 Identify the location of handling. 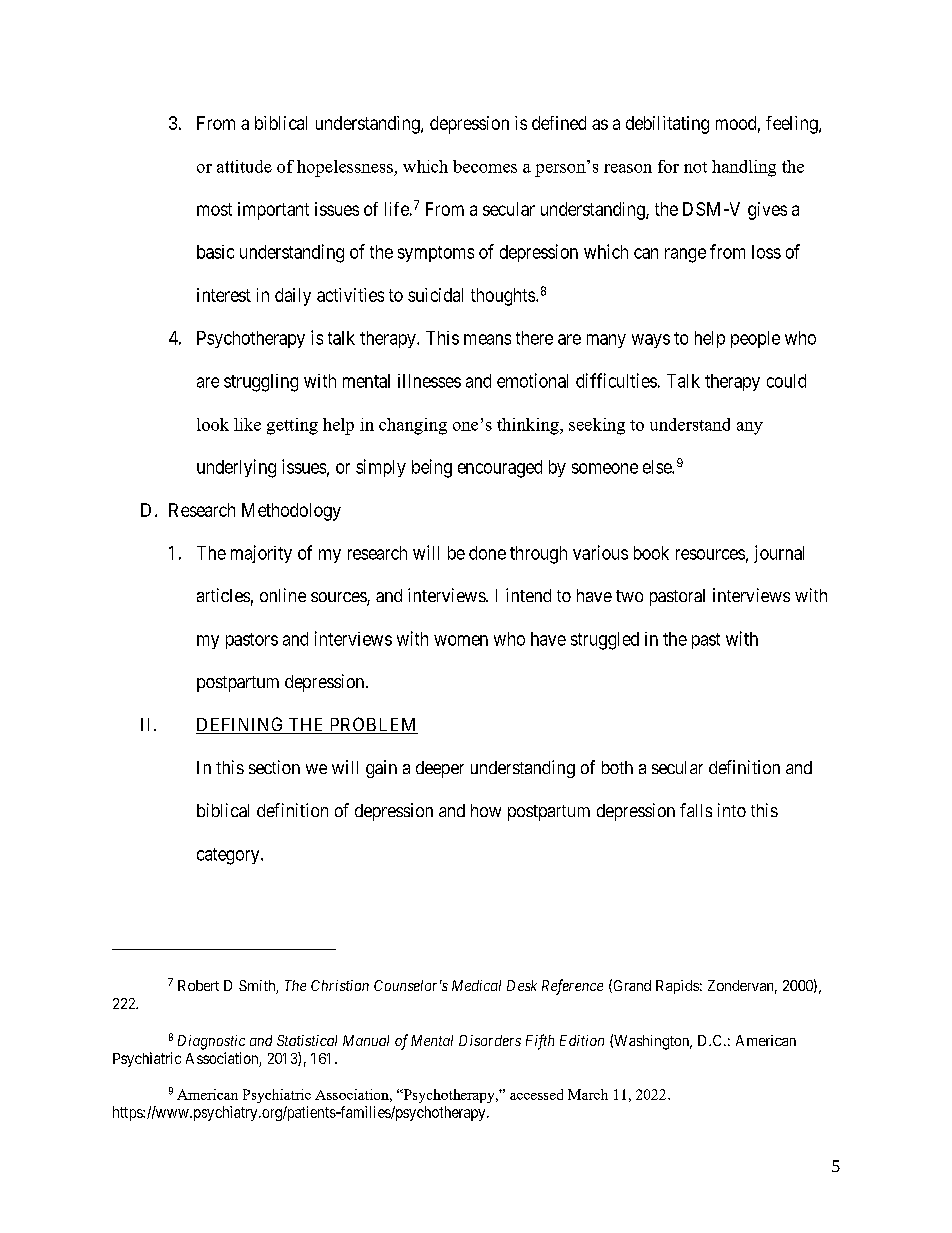
(744, 168).
